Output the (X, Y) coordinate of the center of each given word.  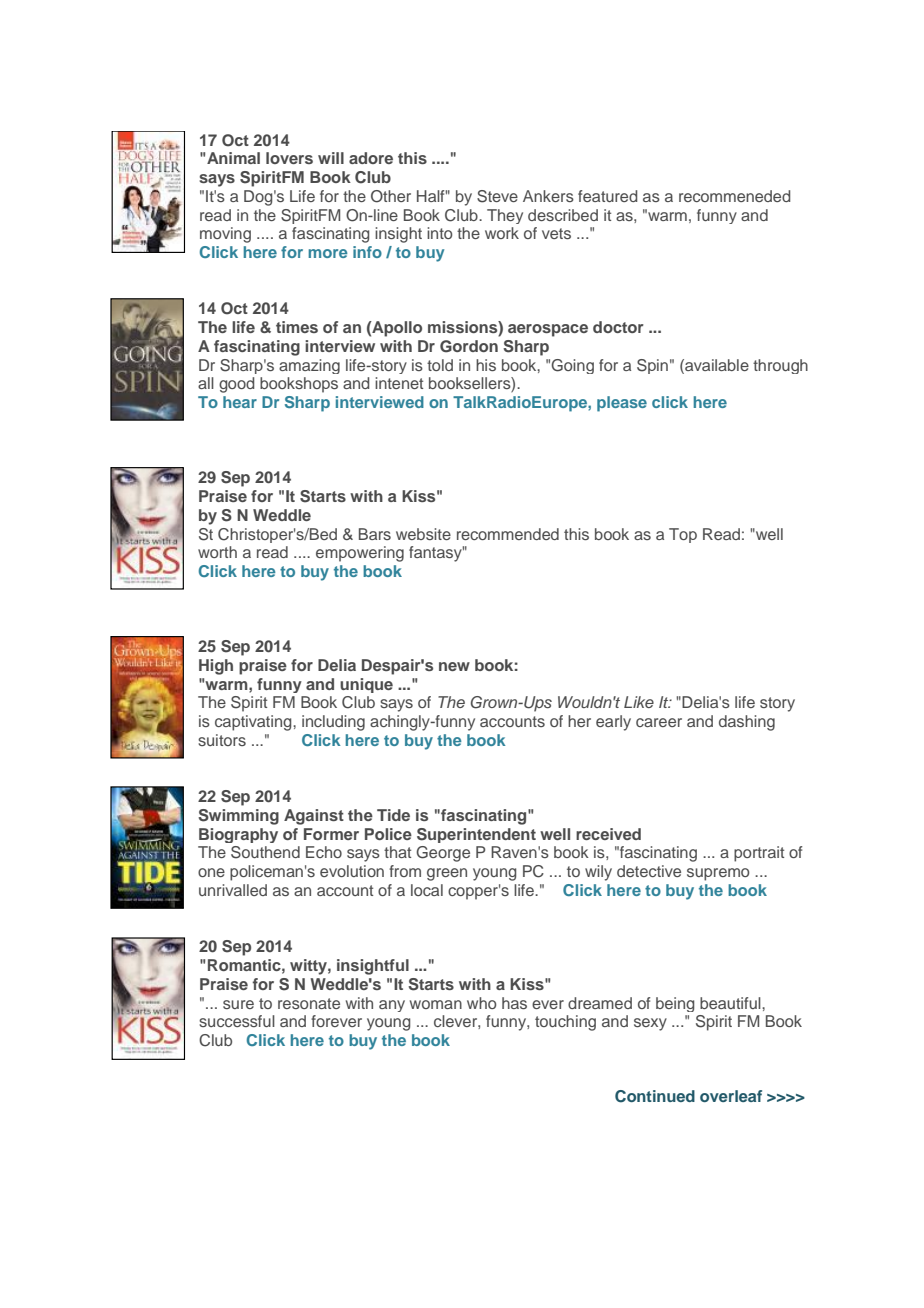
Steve (497, 196)
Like (639, 702)
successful (237, 1021)
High (216, 667)
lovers (289, 158)
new (454, 666)
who (481, 1003)
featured (607, 196)
